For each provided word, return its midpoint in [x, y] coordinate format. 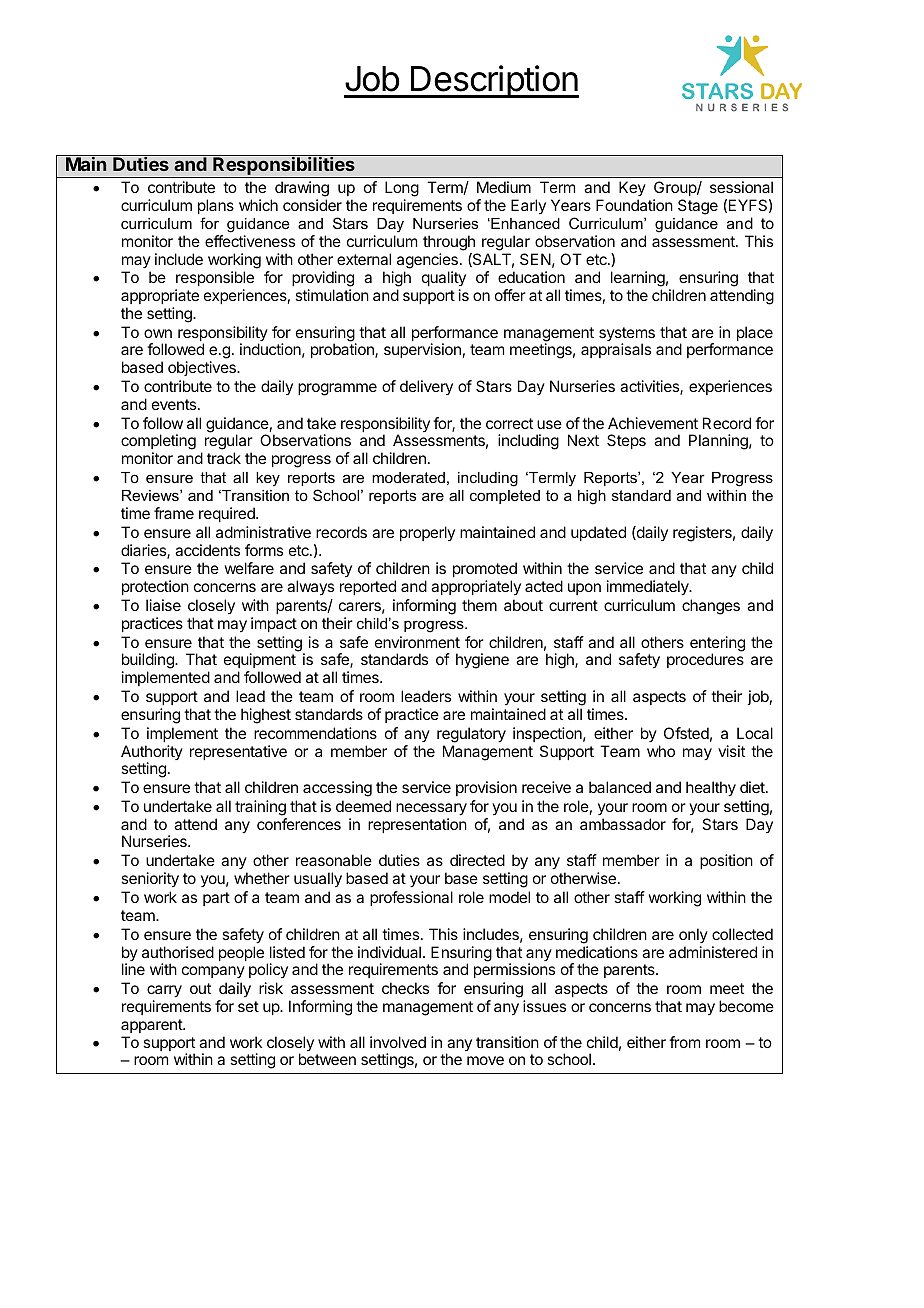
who [661, 751]
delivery [426, 387]
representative [238, 752]
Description [494, 81]
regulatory [471, 735]
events [175, 404]
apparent [152, 1026]
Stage [698, 207]
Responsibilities [284, 167]
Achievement [653, 423]
